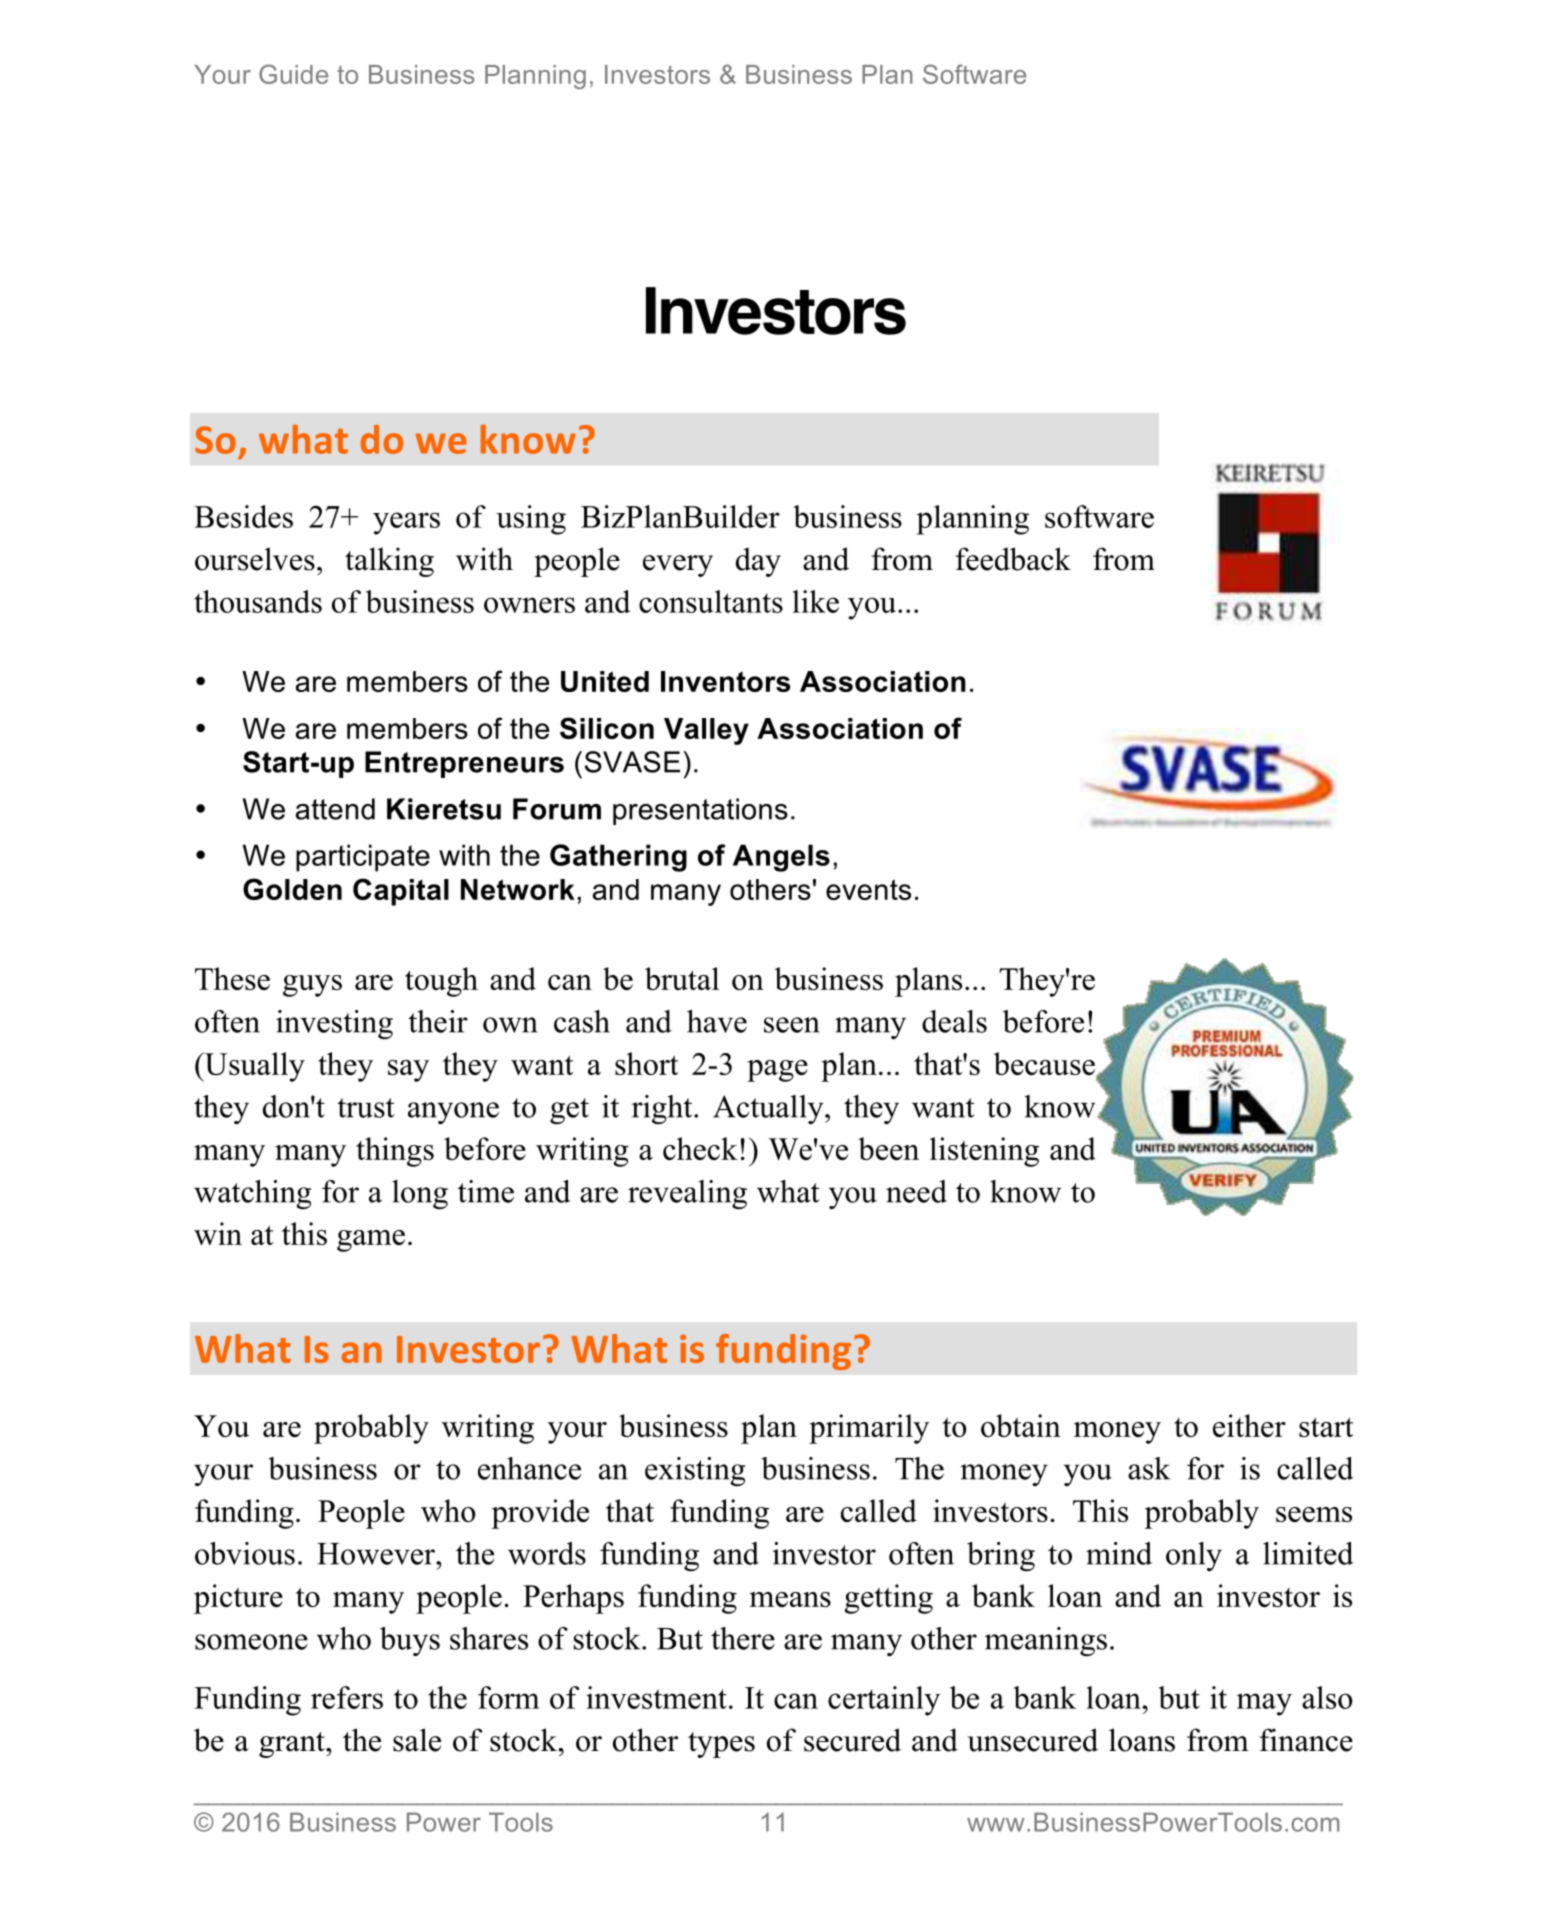 This image has width=1546, height=1932. Describe the element at coordinates (293, 74) in the image. I see `Guide` at that location.
